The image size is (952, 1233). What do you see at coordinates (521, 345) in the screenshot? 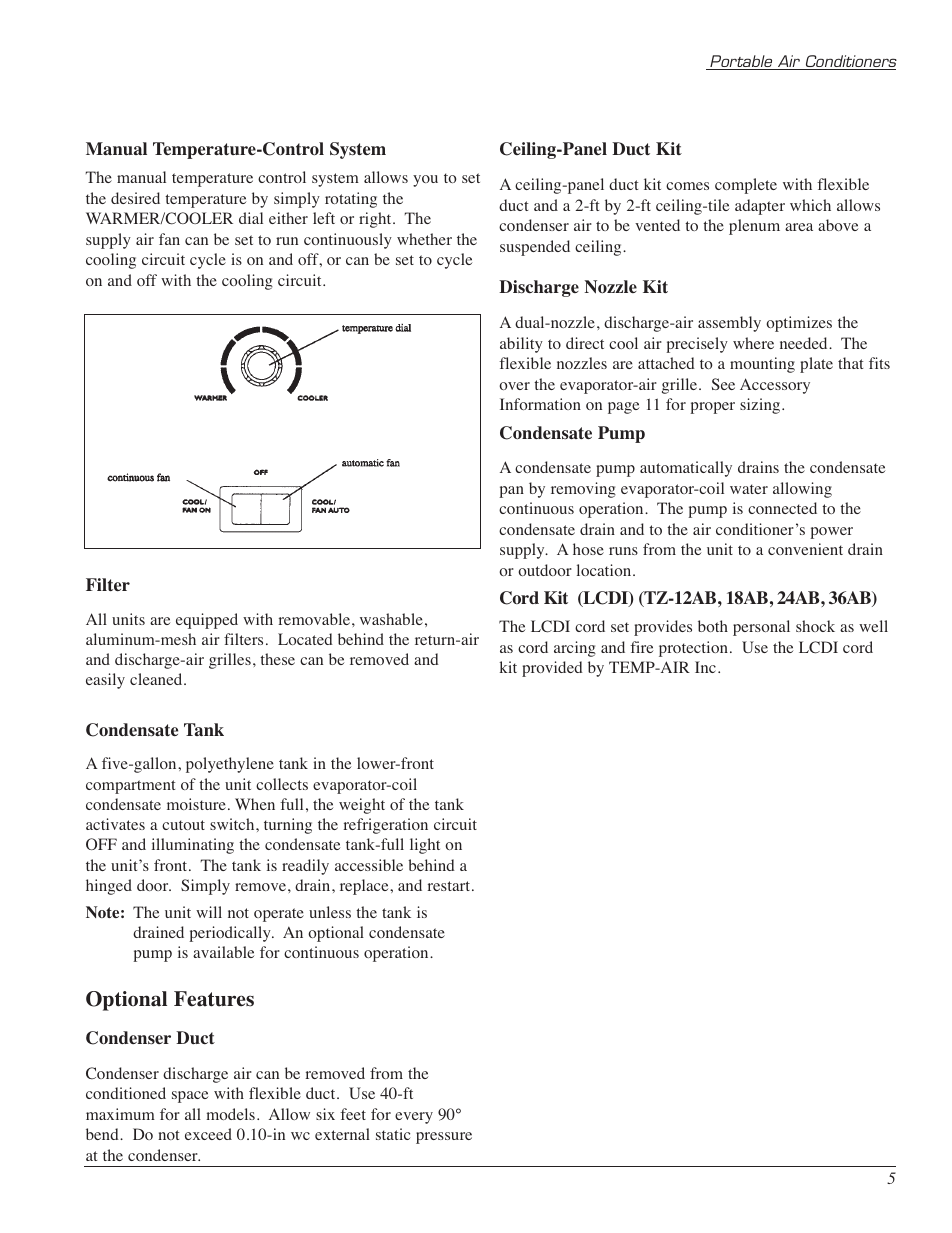
I see `ability` at bounding box center [521, 345].
